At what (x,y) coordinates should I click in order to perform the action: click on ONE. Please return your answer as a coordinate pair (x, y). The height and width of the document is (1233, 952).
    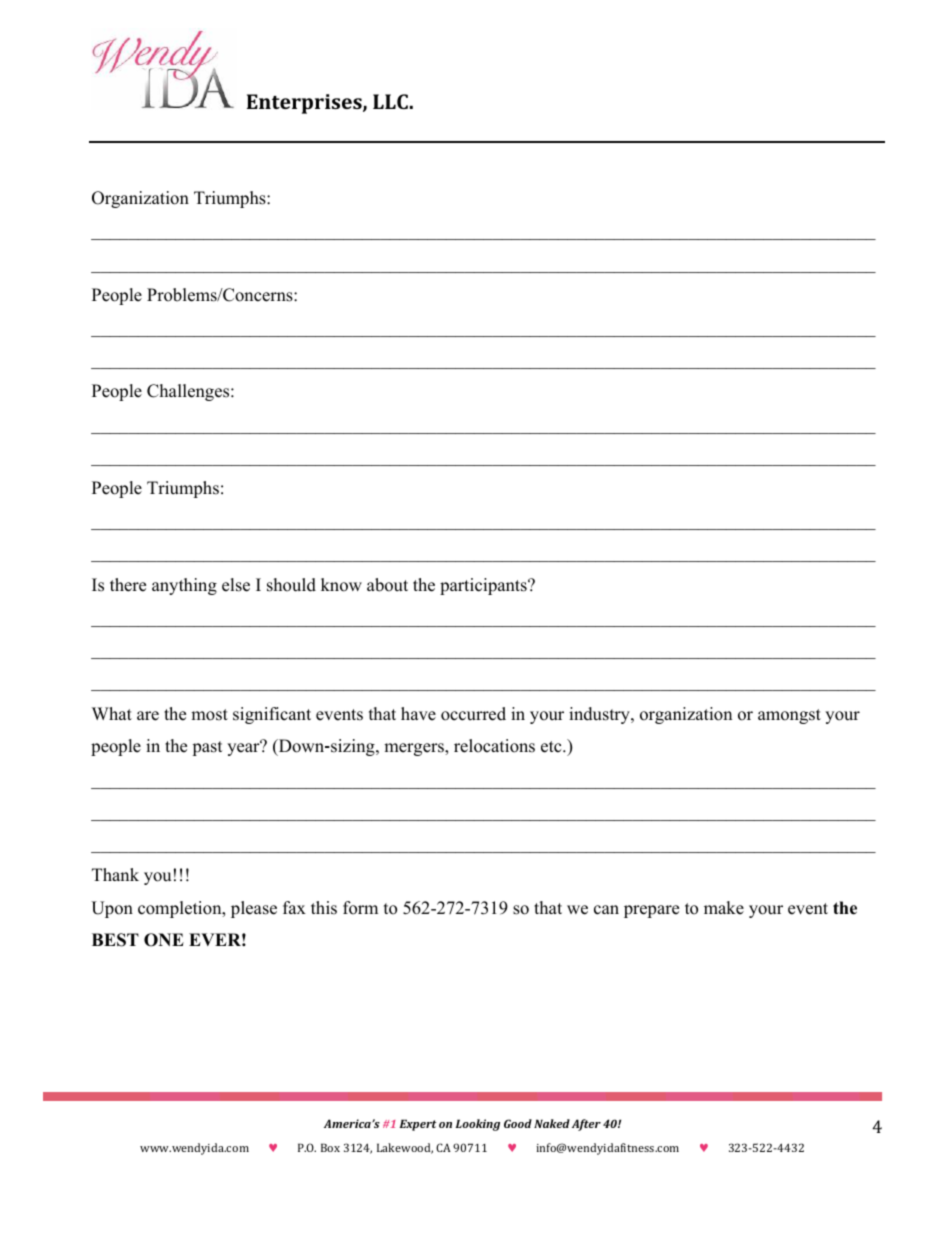
    Looking at the image, I should click on (164, 940).
